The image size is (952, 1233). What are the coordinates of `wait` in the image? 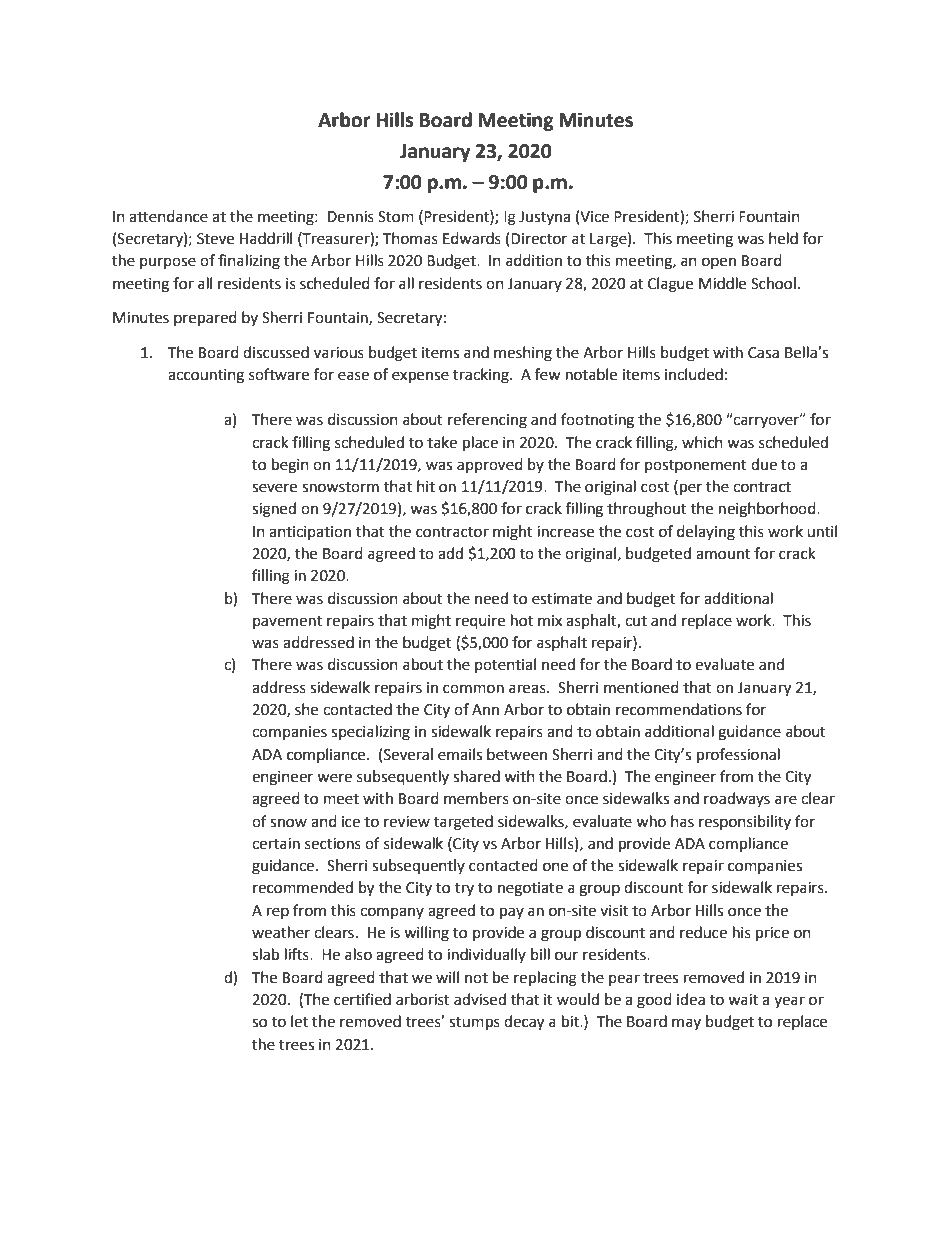 It's located at (743, 1000).
